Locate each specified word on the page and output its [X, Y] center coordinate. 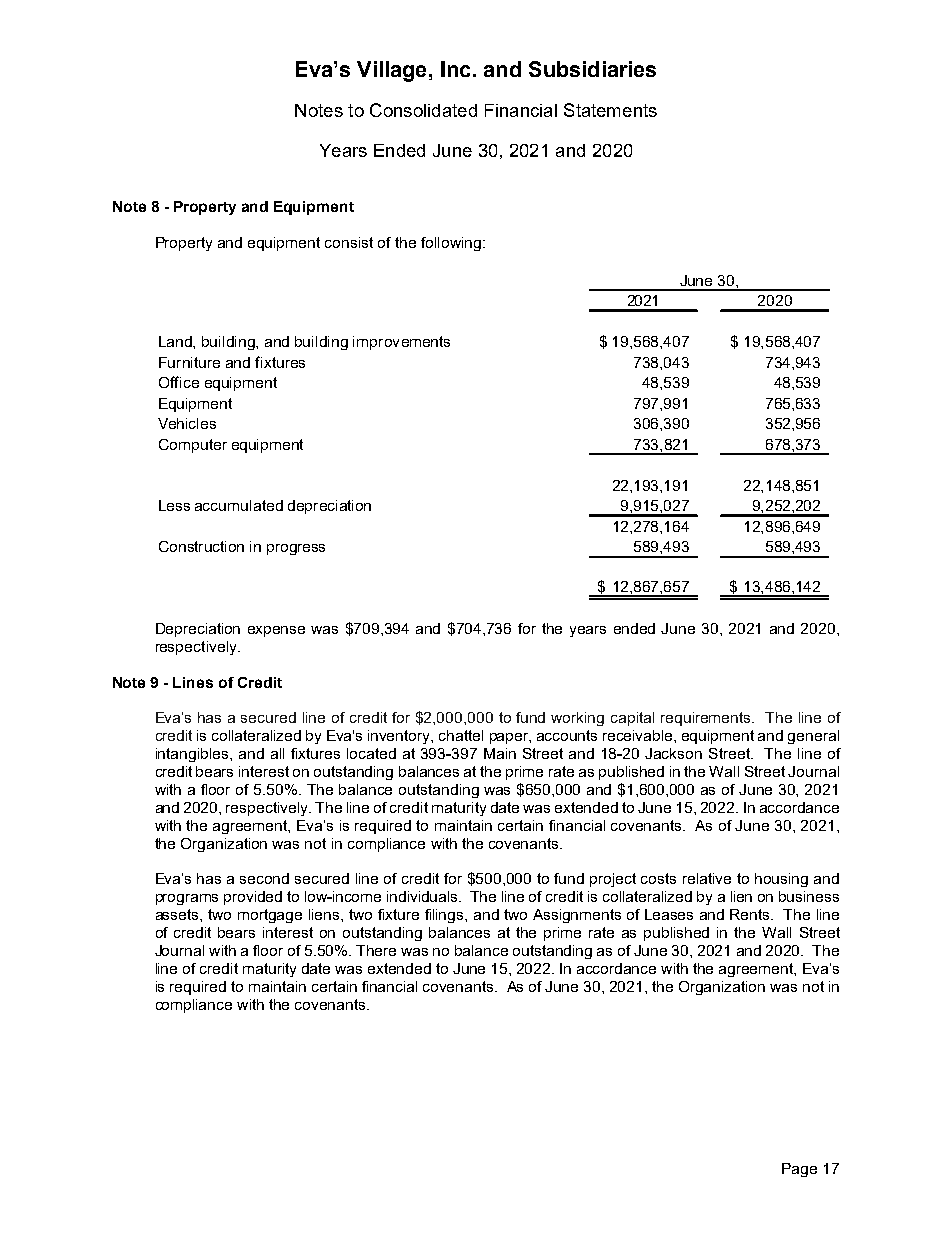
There [376, 950]
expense [276, 631]
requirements [707, 719]
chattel [461, 735]
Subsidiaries [592, 69]
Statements [610, 110]
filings [445, 916]
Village [391, 71]
